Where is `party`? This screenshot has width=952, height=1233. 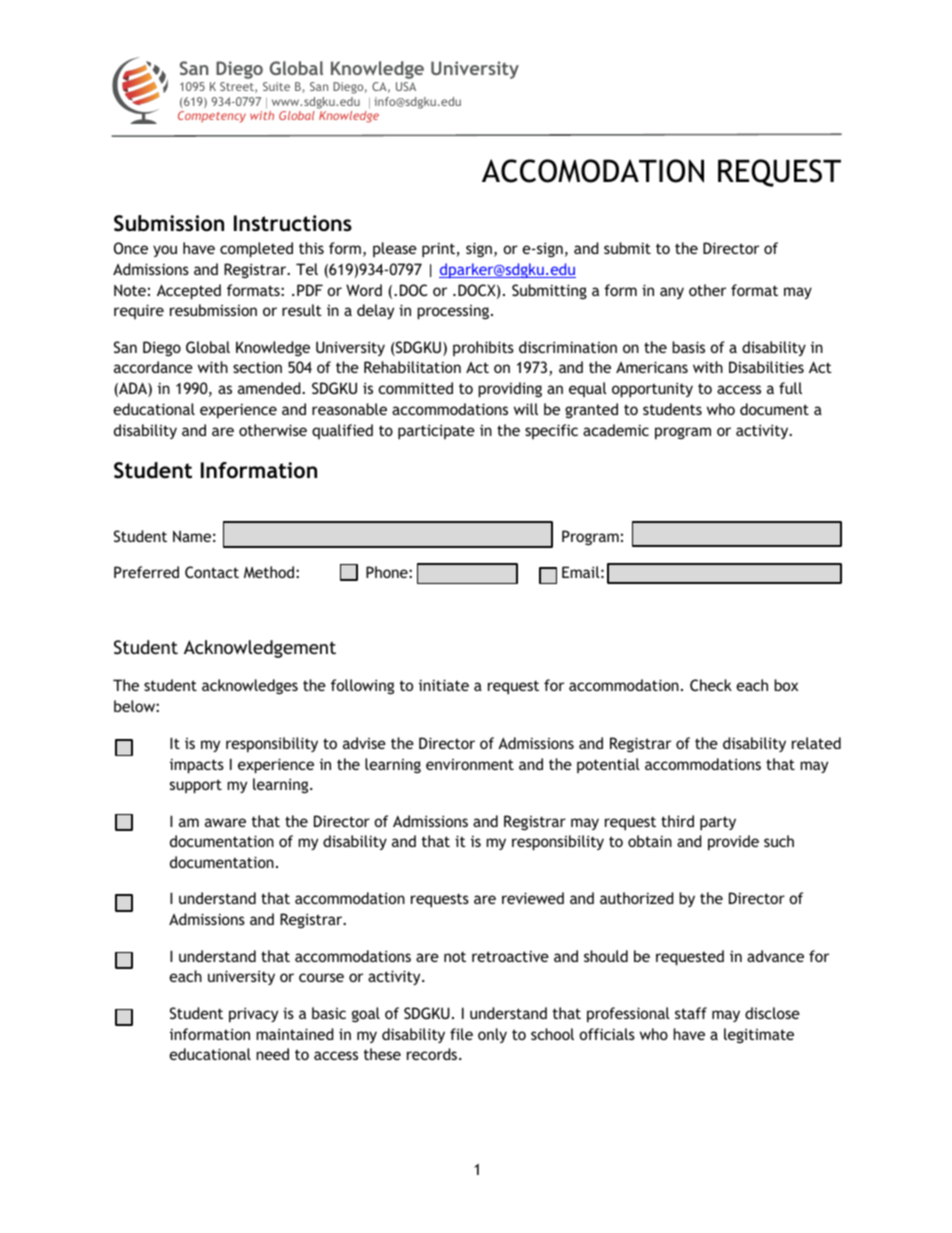
party is located at coordinates (718, 823).
